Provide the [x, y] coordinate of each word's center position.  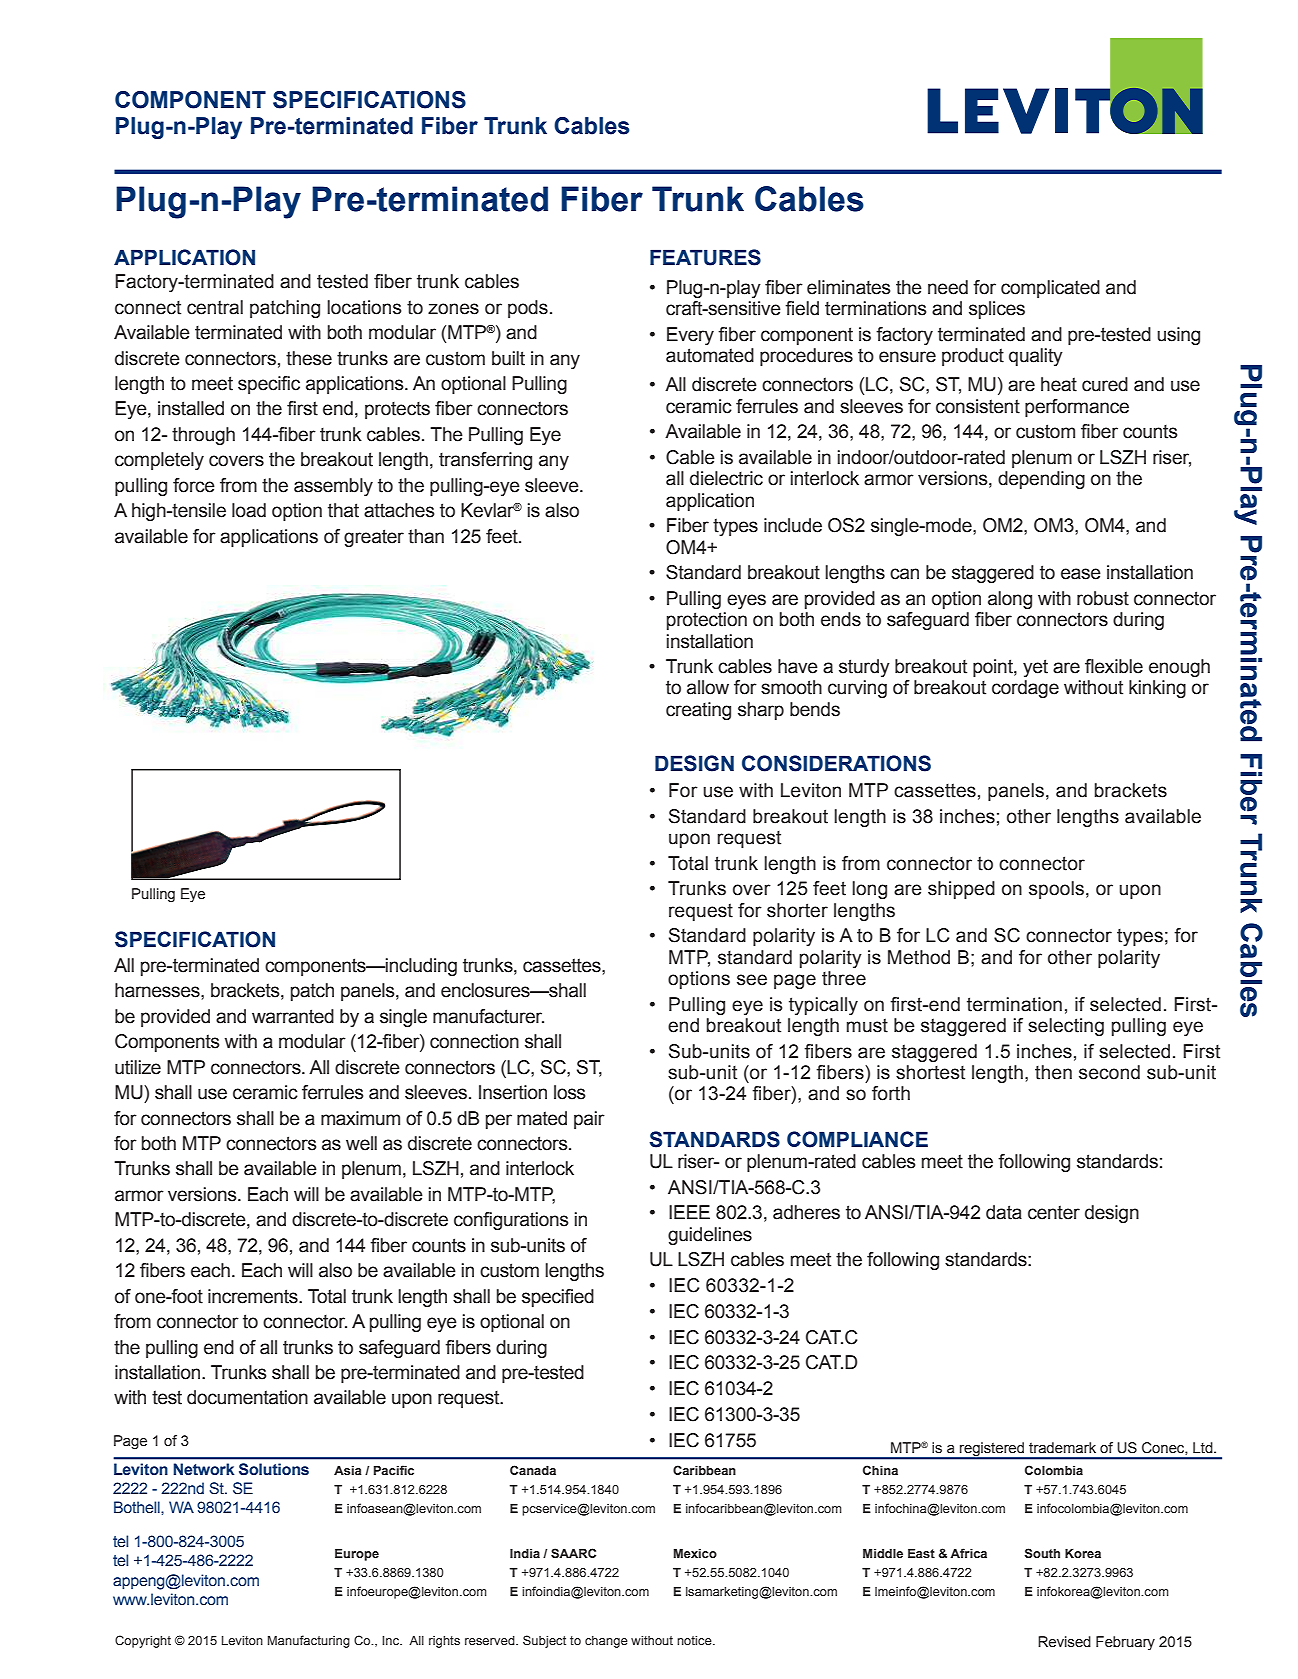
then [1053, 1072]
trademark [1062, 1448]
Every [690, 336]
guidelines [710, 1236]
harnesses [158, 990]
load [249, 510]
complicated [1050, 289]
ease [1081, 574]
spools [1056, 890]
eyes [746, 601]
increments [254, 1296]
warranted [293, 1016]
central [215, 307]
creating [698, 711]
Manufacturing [309, 1641]
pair [589, 1120]
